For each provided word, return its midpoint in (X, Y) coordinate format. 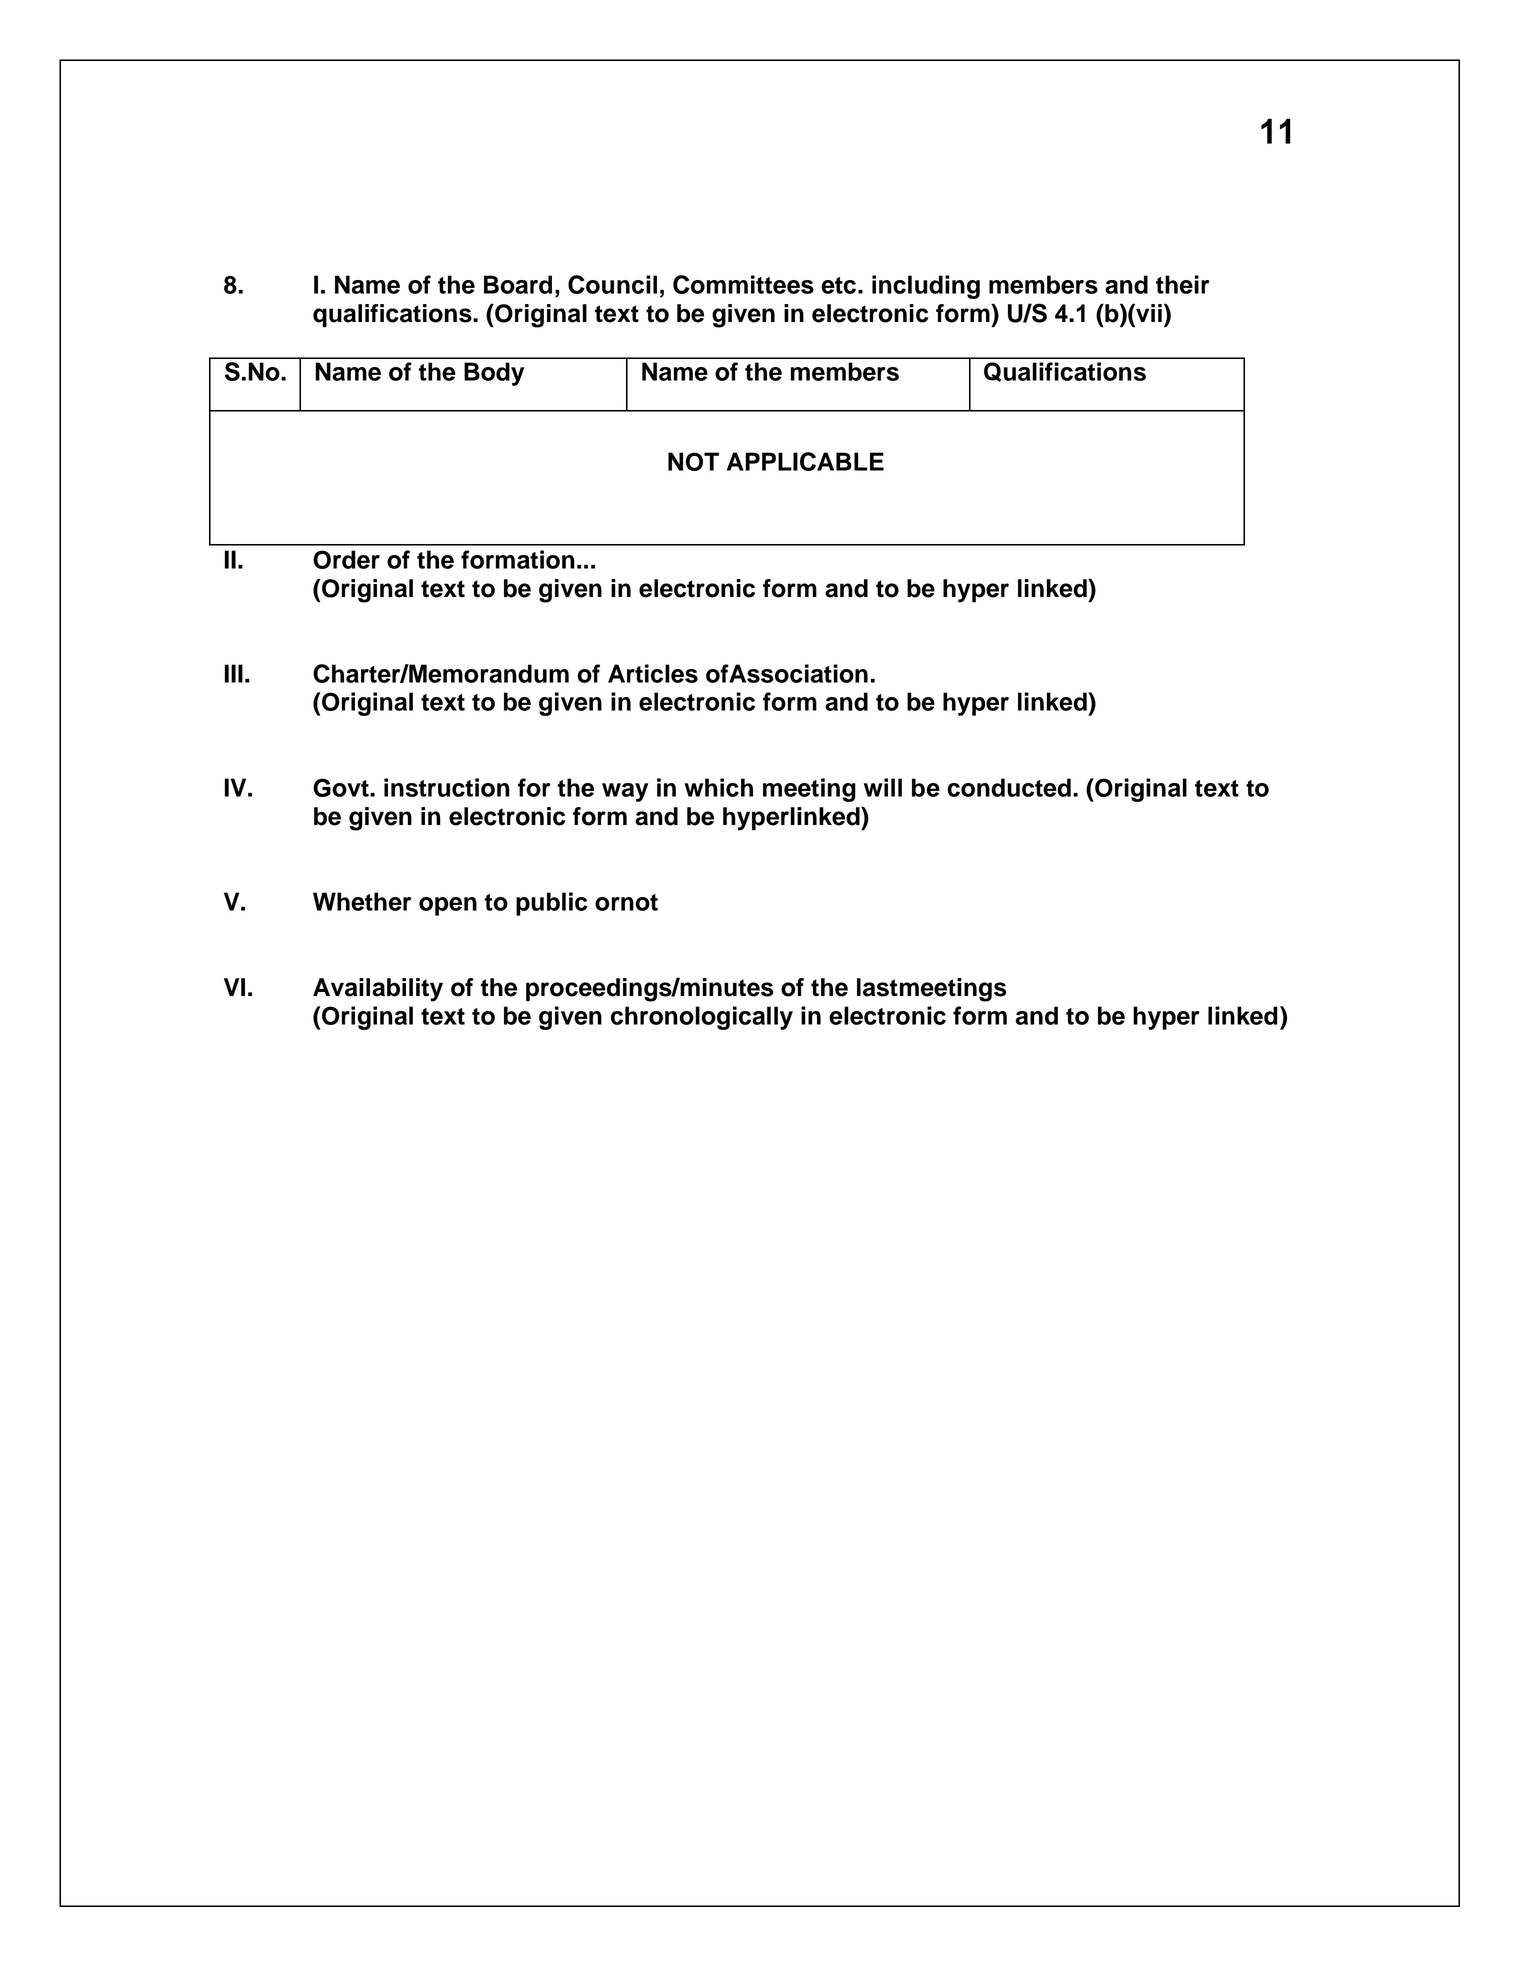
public (552, 904)
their (1183, 284)
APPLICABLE (805, 461)
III (234, 673)
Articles (653, 673)
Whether (362, 901)
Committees (743, 284)
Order (346, 559)
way (625, 792)
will (883, 787)
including (926, 287)
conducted (1009, 787)
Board (518, 284)
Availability (378, 990)
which (718, 787)
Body (494, 374)
